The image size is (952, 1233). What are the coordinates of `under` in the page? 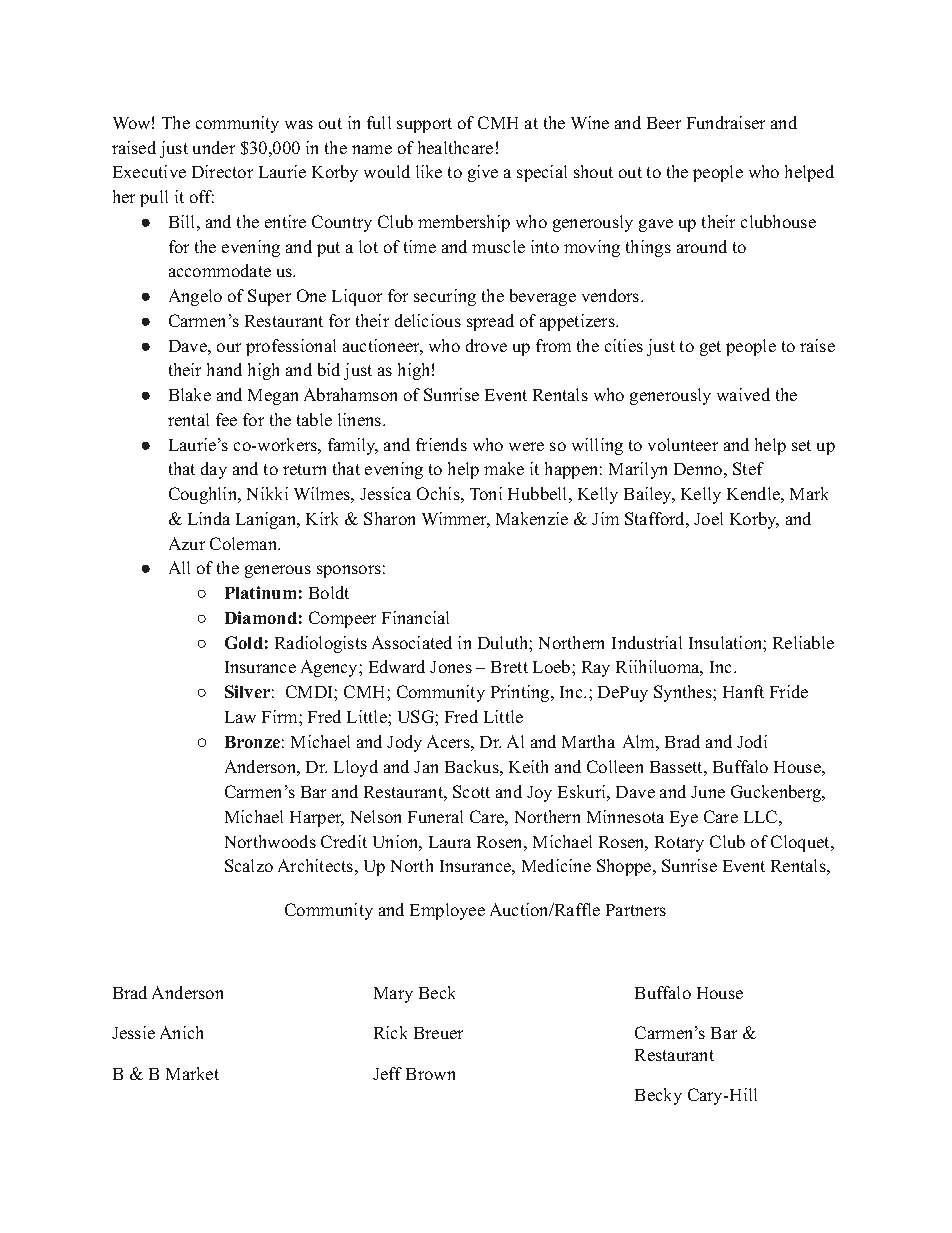 It's located at (214, 147).
